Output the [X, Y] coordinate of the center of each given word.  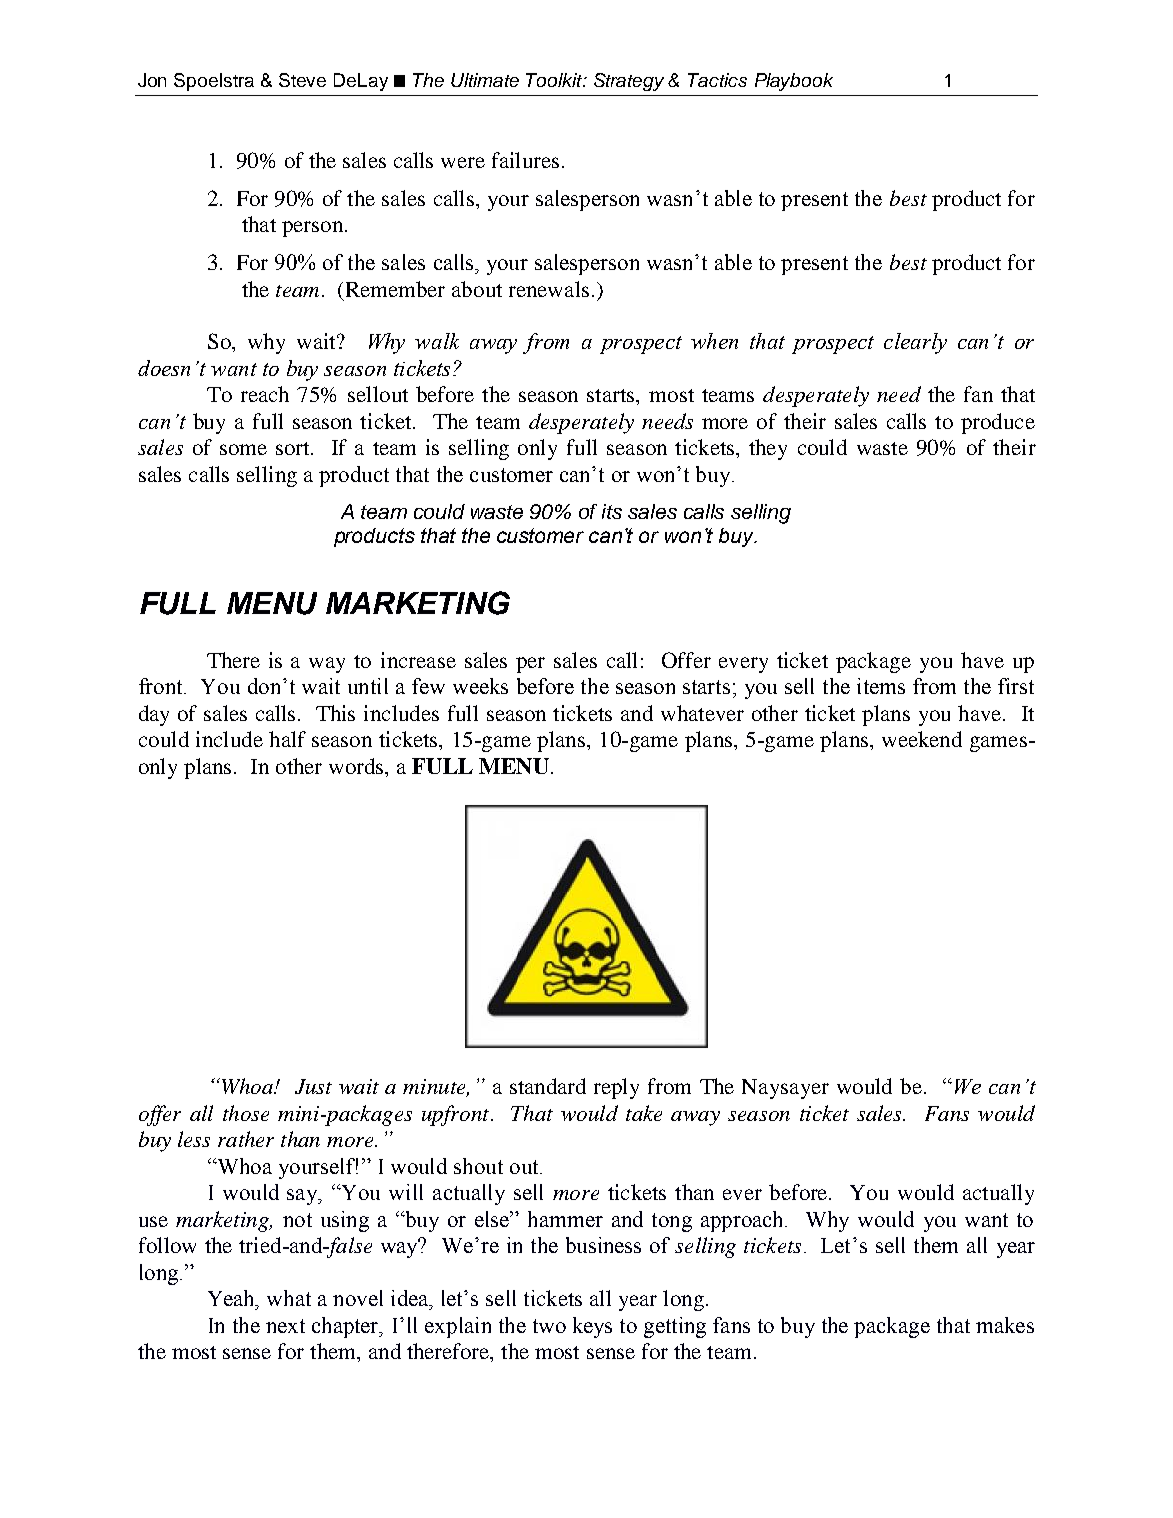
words [357, 766]
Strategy [629, 82]
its [612, 511]
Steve [302, 80]
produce [998, 423]
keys [592, 1327]
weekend [922, 739]
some [243, 449]
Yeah [233, 1299]
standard [548, 1086]
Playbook [794, 82]
